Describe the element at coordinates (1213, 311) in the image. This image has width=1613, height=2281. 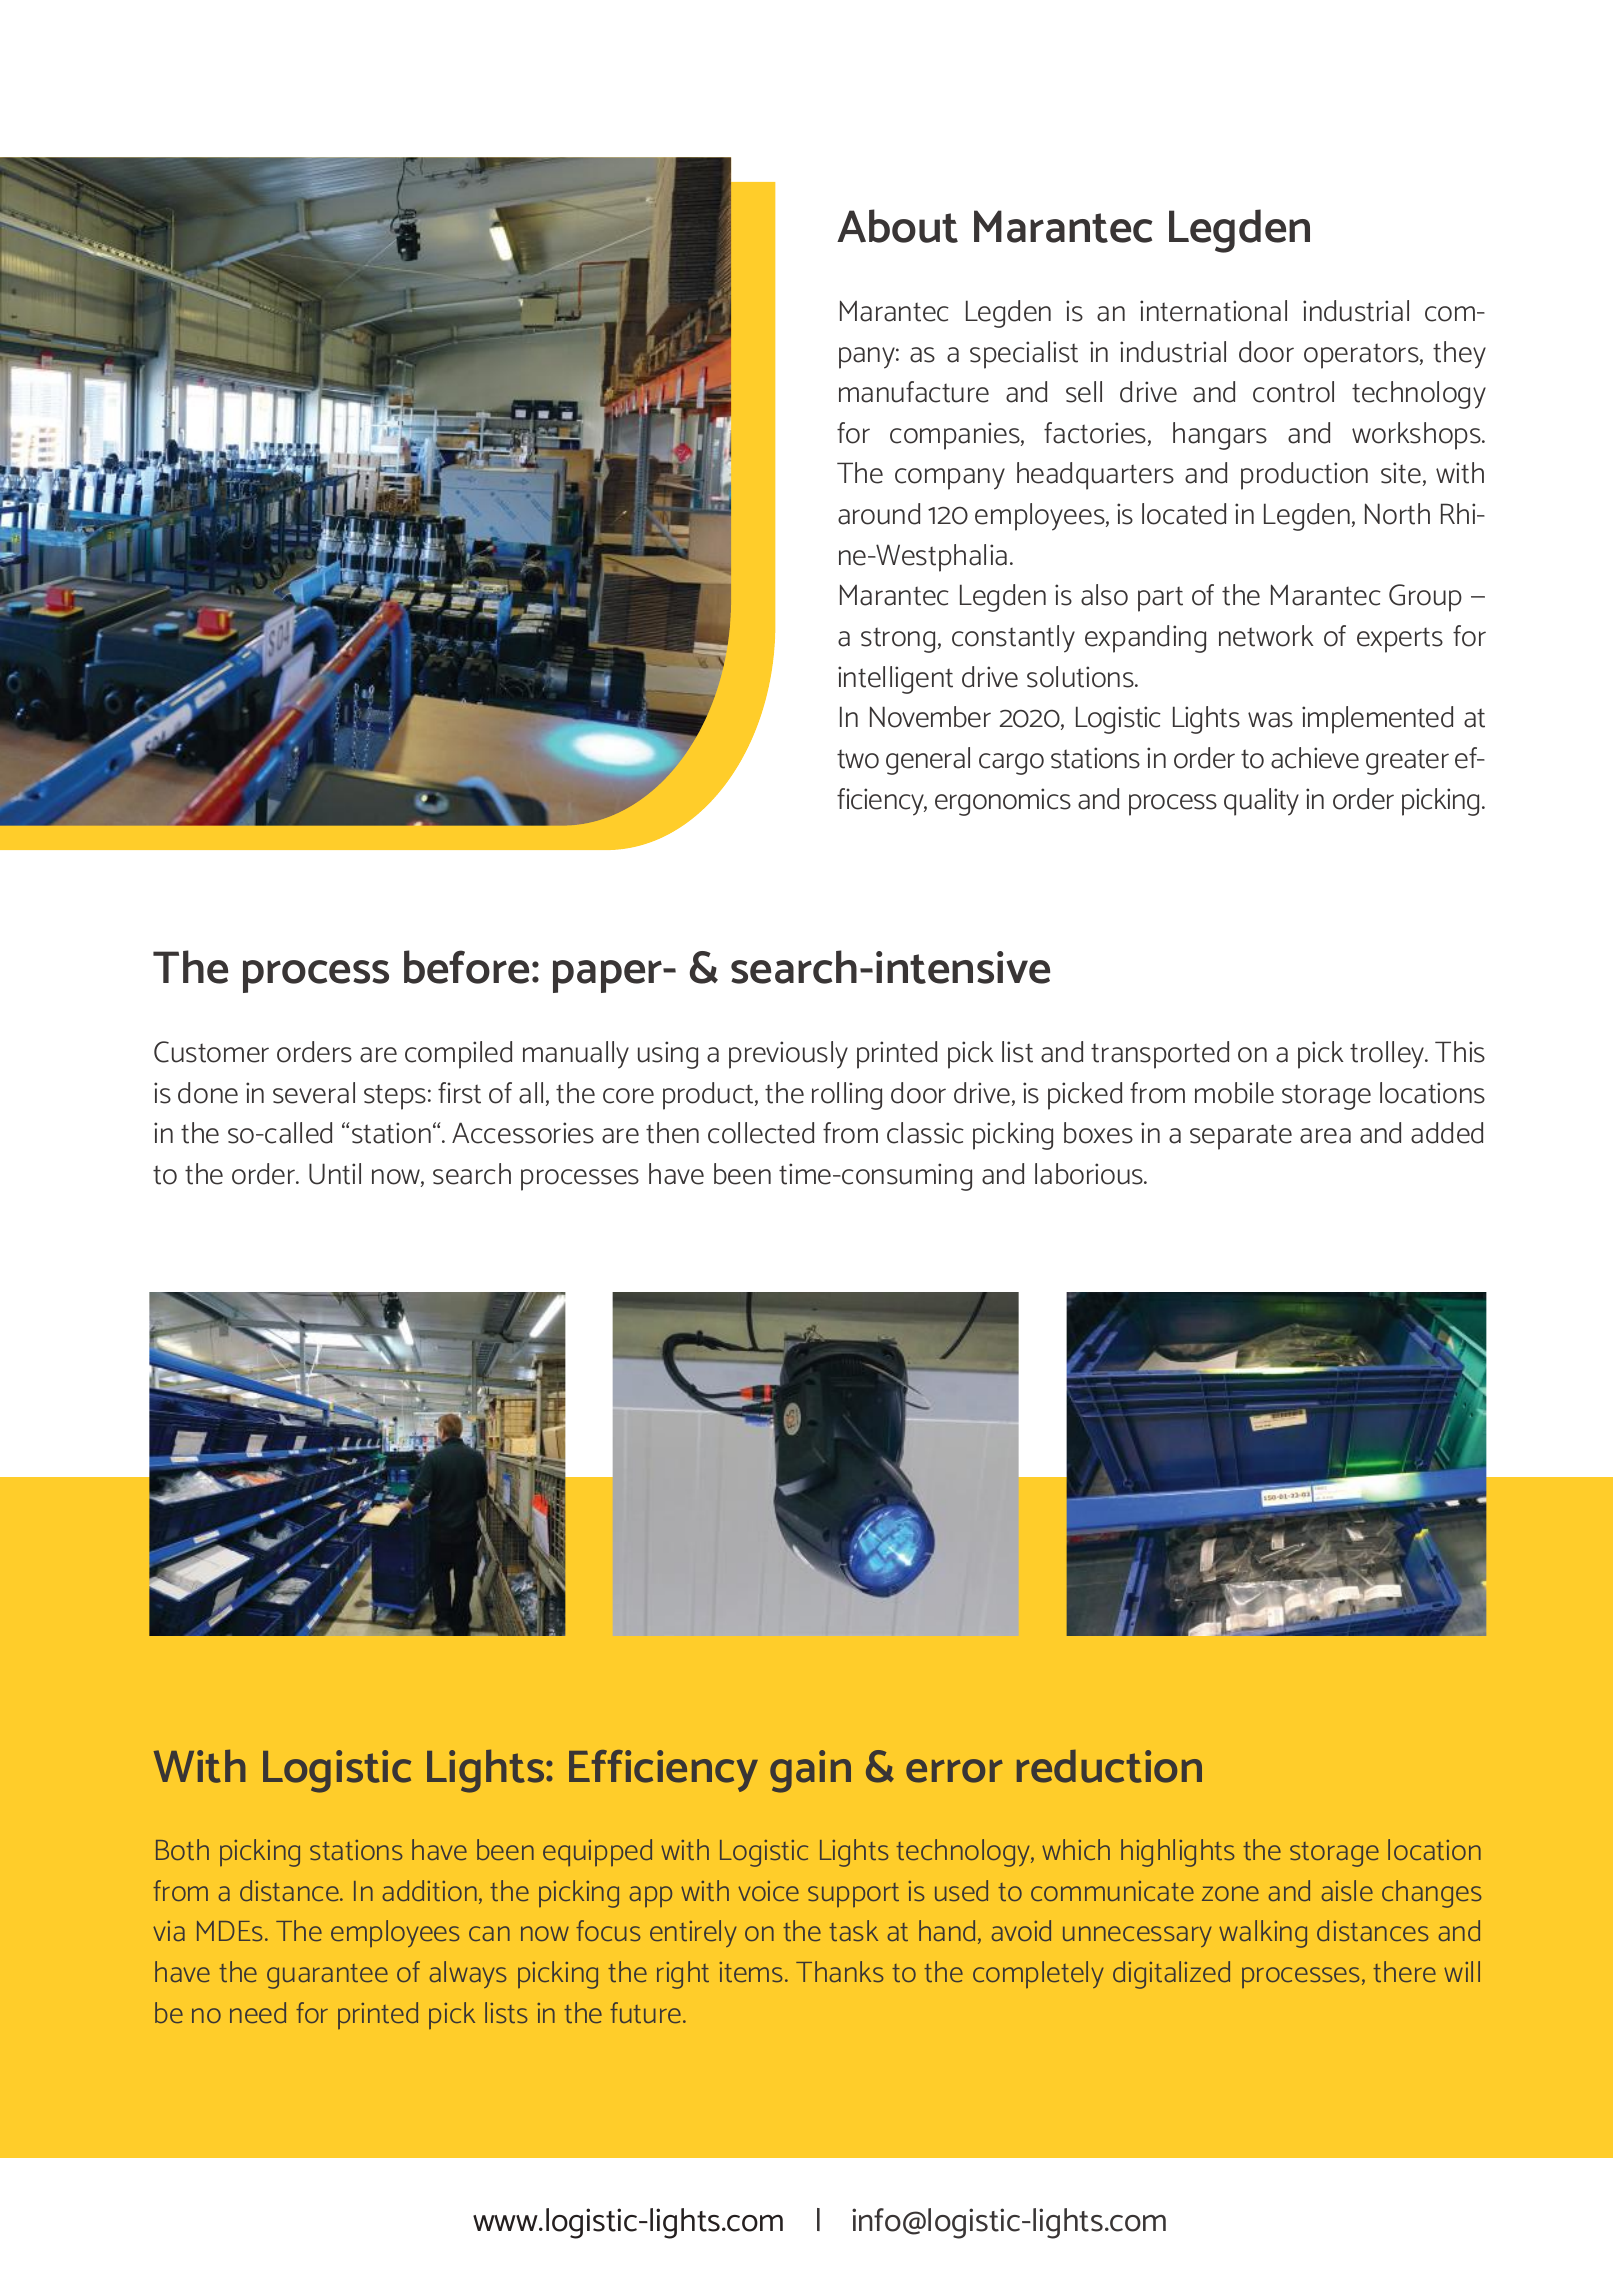
I see `international` at that location.
